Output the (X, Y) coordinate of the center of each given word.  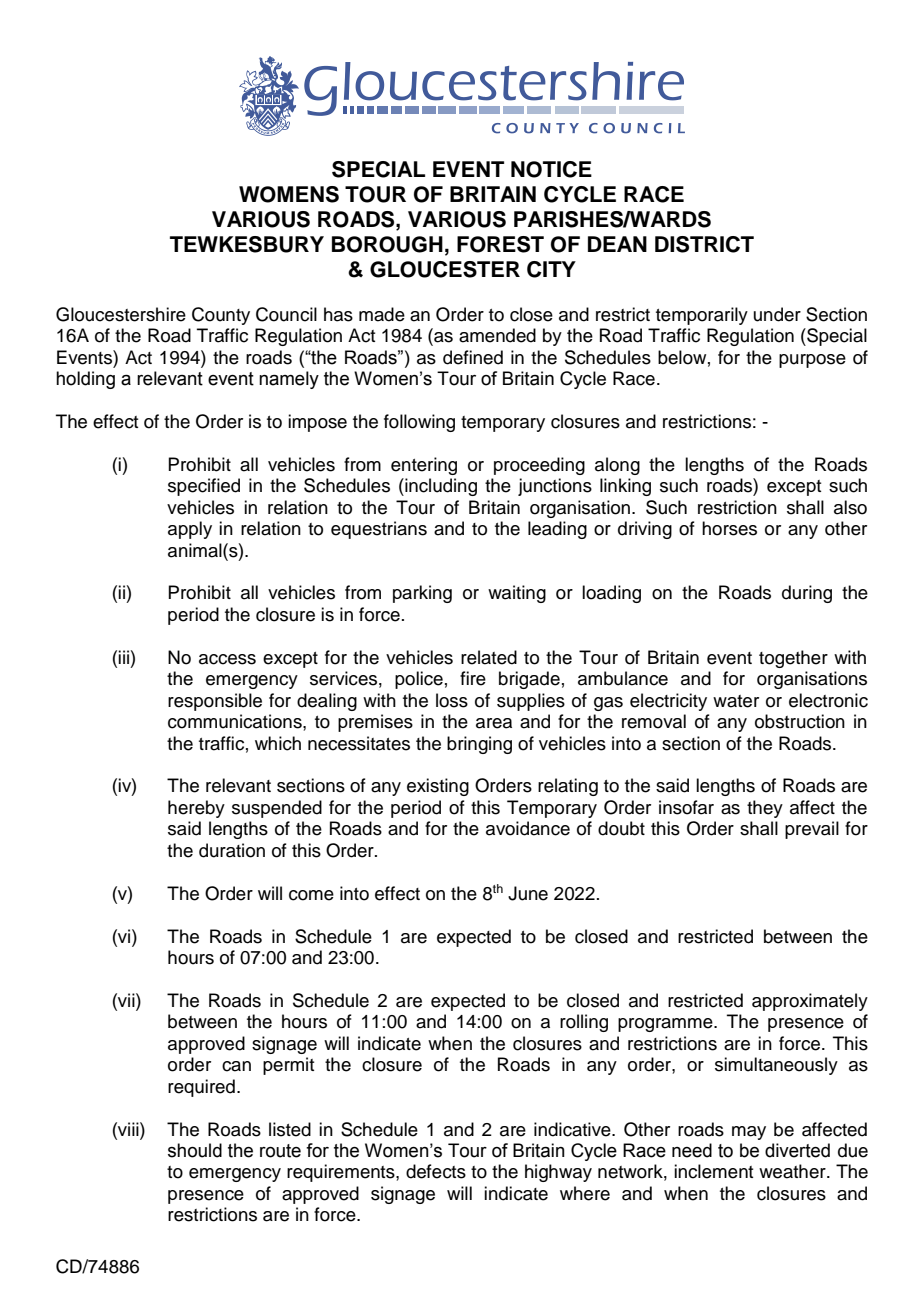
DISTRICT (704, 244)
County (221, 316)
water (736, 701)
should (195, 1150)
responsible (215, 702)
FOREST (500, 244)
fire (473, 678)
